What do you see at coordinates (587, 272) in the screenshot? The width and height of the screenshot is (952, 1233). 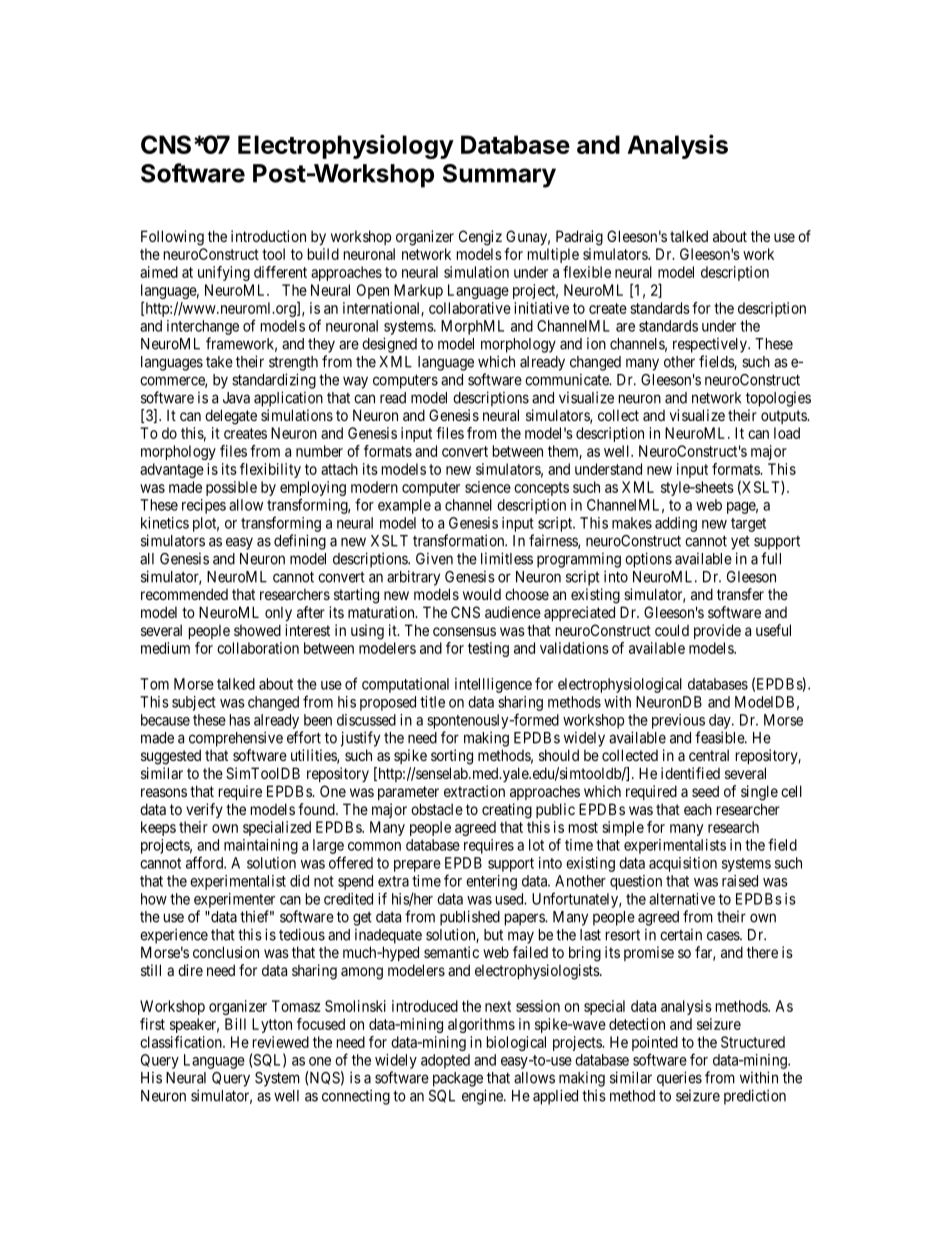 I see `flexible` at bounding box center [587, 272].
